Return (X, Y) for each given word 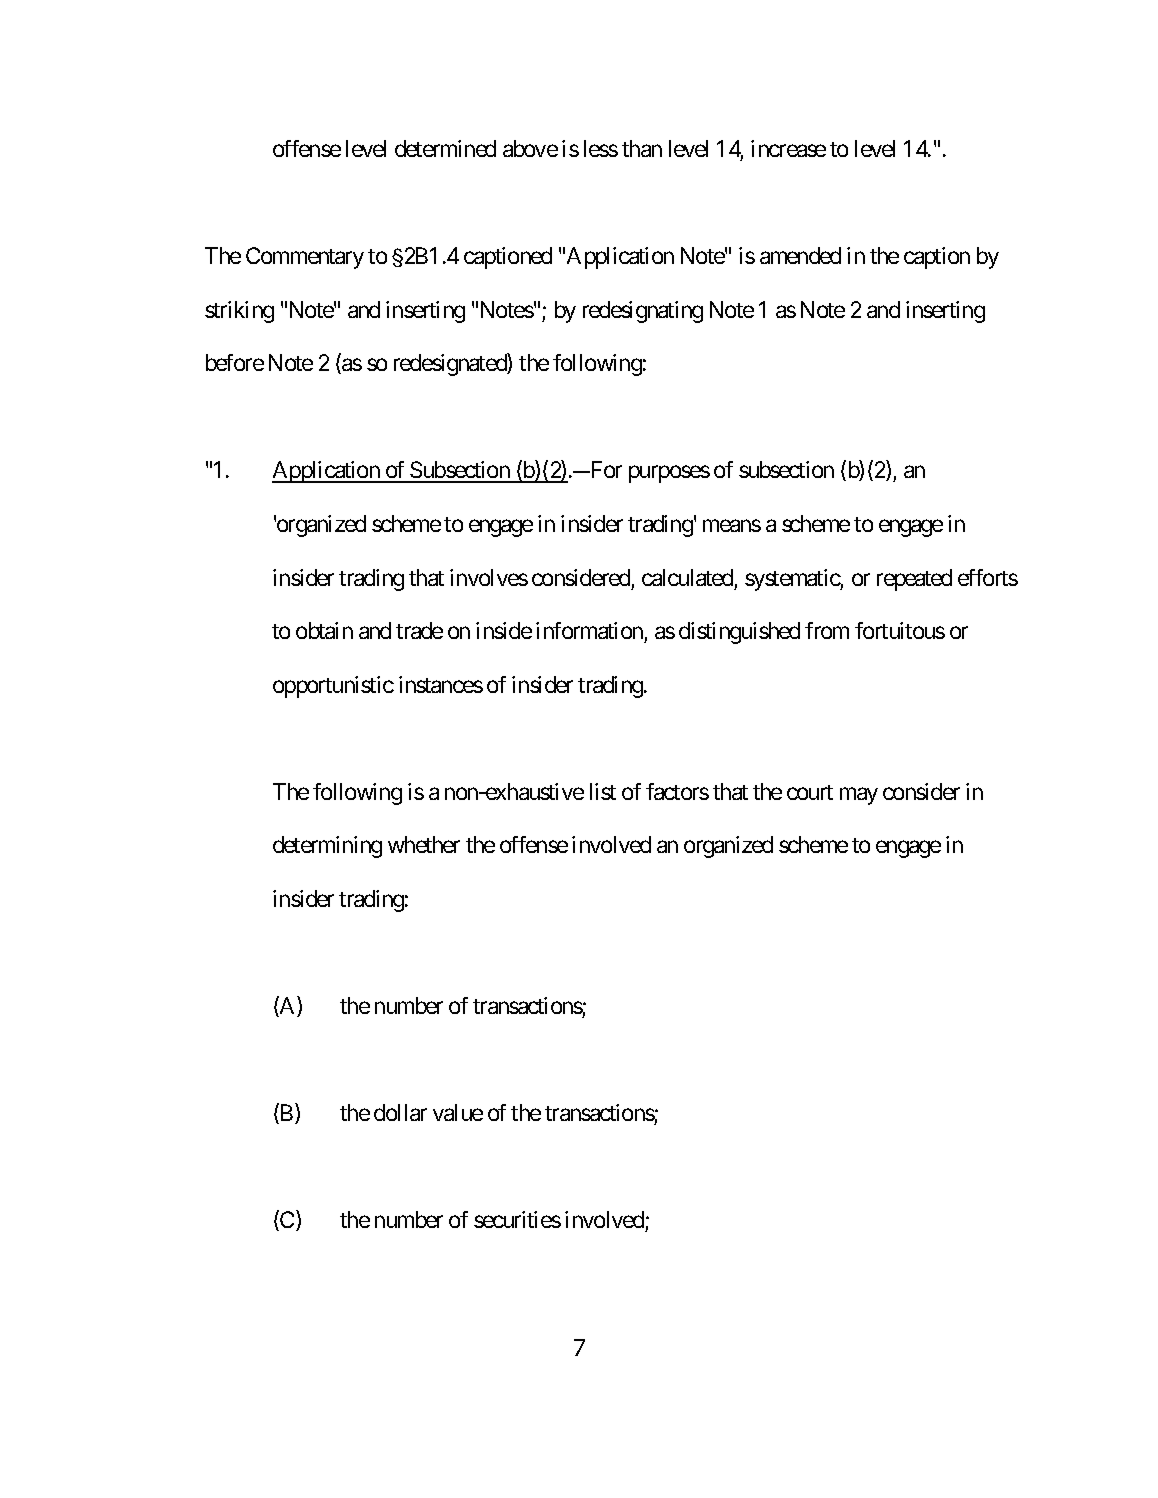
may (859, 796)
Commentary (305, 258)
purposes (669, 474)
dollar (400, 1112)
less (601, 148)
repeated (914, 580)
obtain (324, 630)
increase (788, 148)
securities (517, 1219)
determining (327, 847)
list (603, 791)
